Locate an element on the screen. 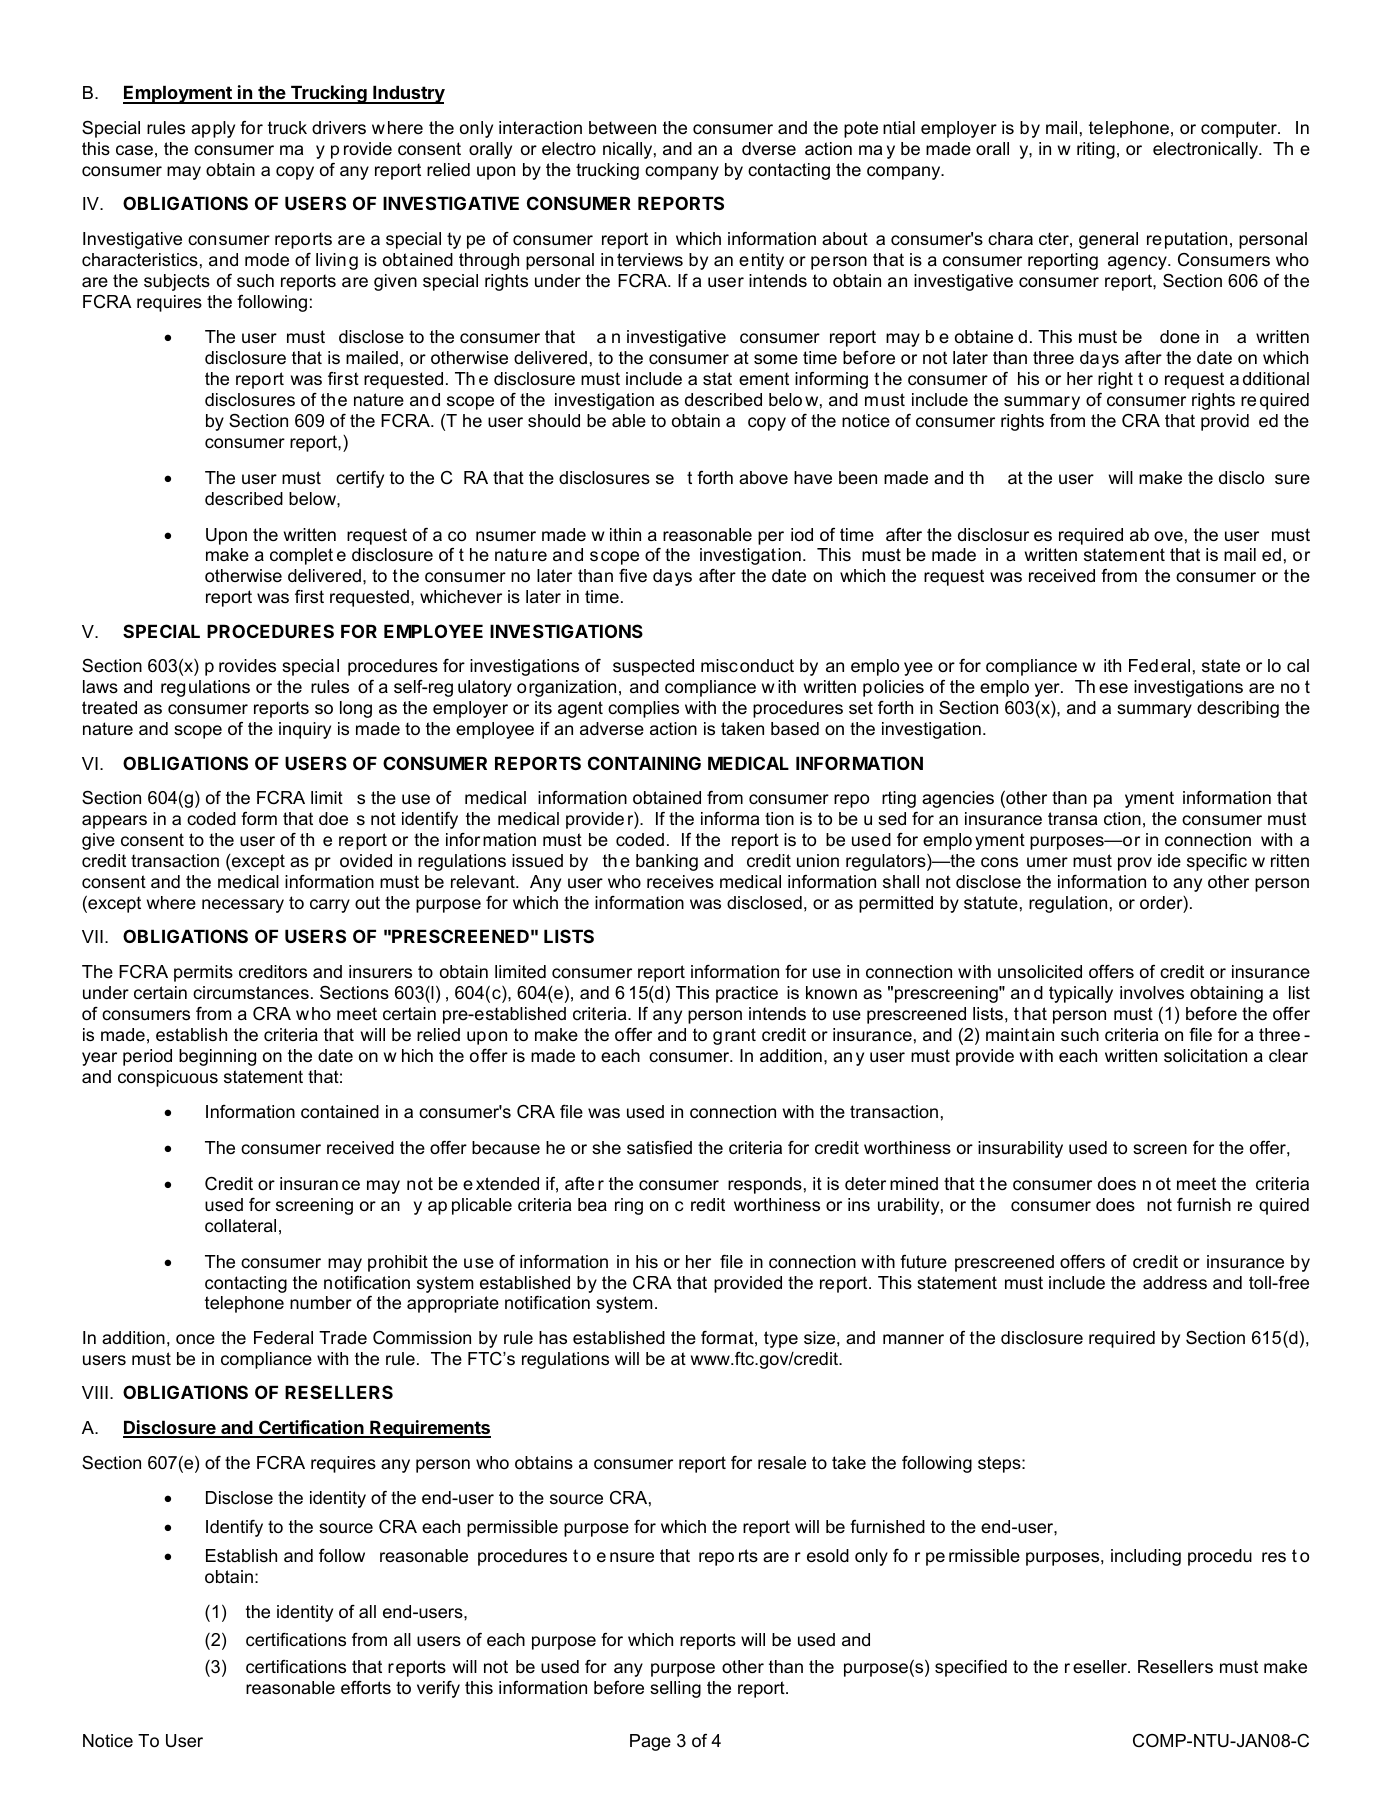 This screenshot has width=1392, height=1801. involves is located at coordinates (1152, 993).
